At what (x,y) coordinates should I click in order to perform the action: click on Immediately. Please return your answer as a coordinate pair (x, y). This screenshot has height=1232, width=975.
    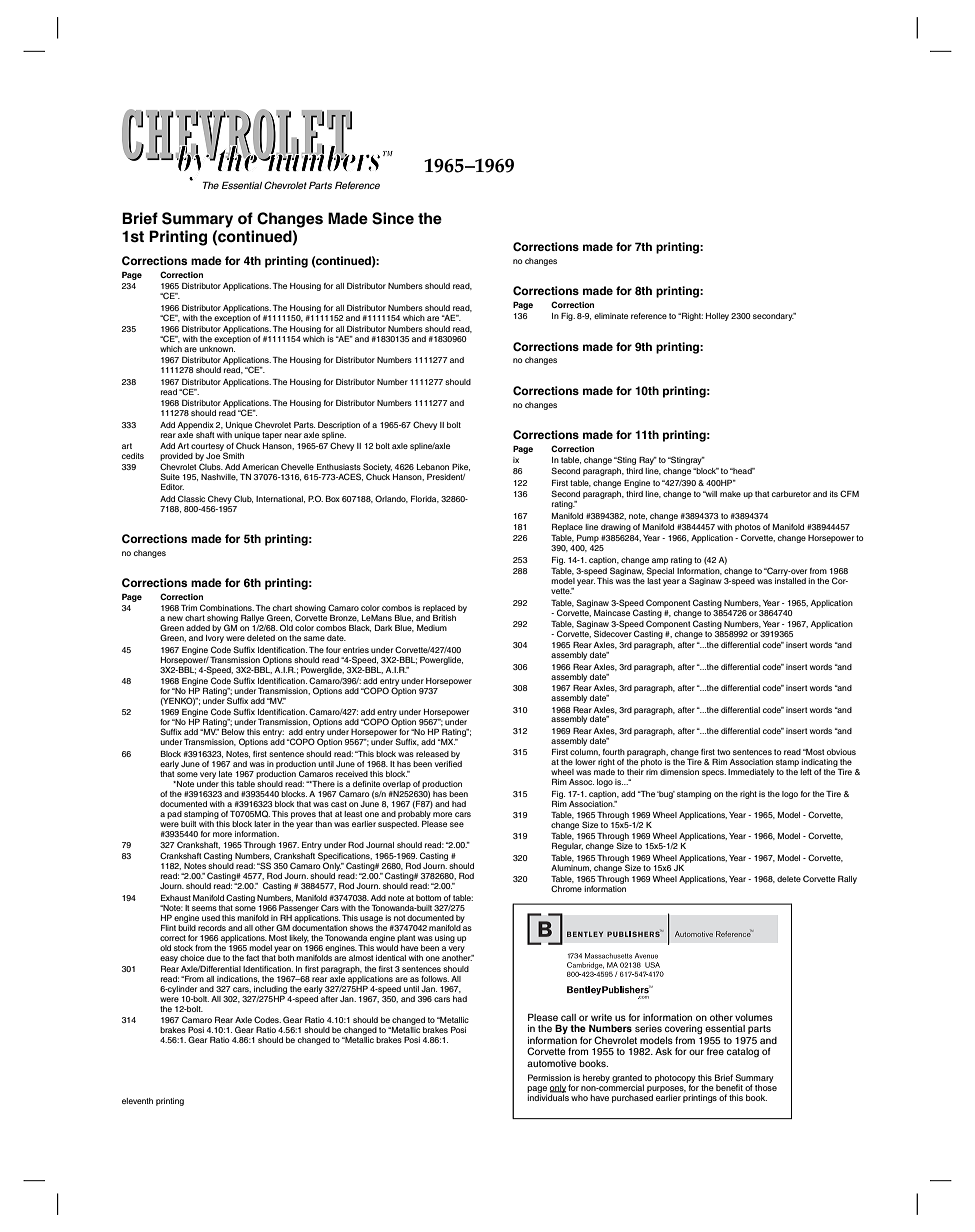
    Looking at the image, I should click on (751, 773).
